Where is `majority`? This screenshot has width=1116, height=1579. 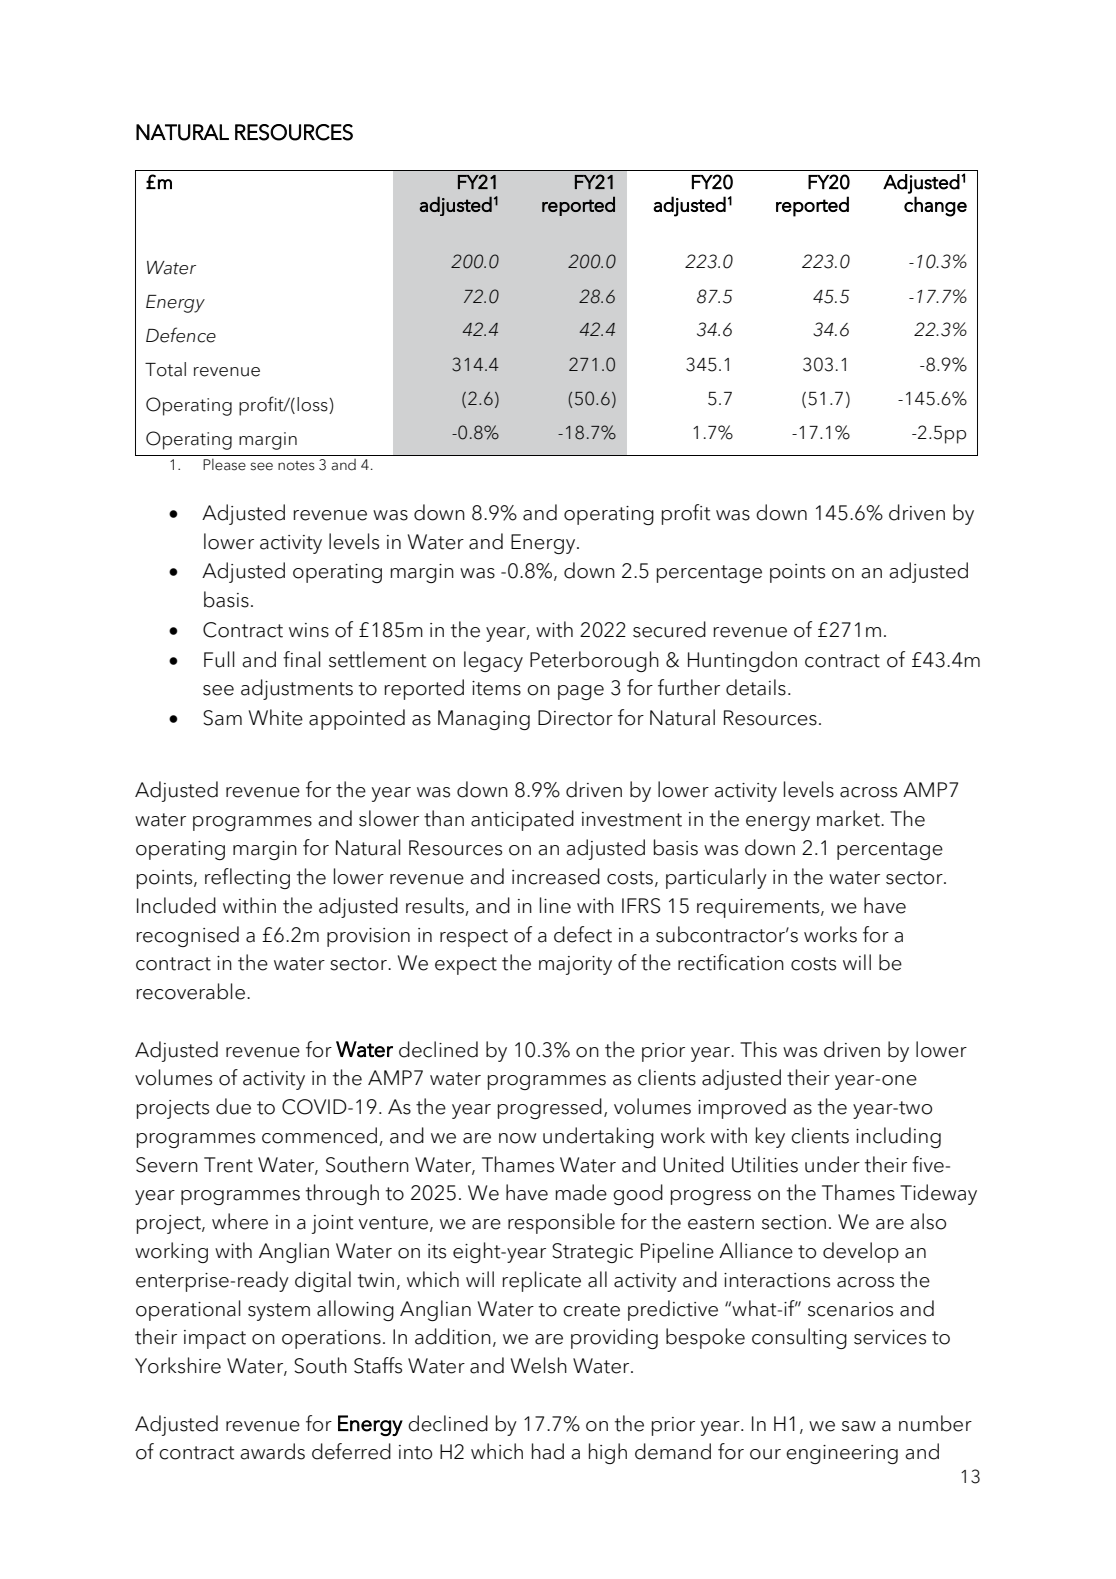 majority is located at coordinates (575, 965).
